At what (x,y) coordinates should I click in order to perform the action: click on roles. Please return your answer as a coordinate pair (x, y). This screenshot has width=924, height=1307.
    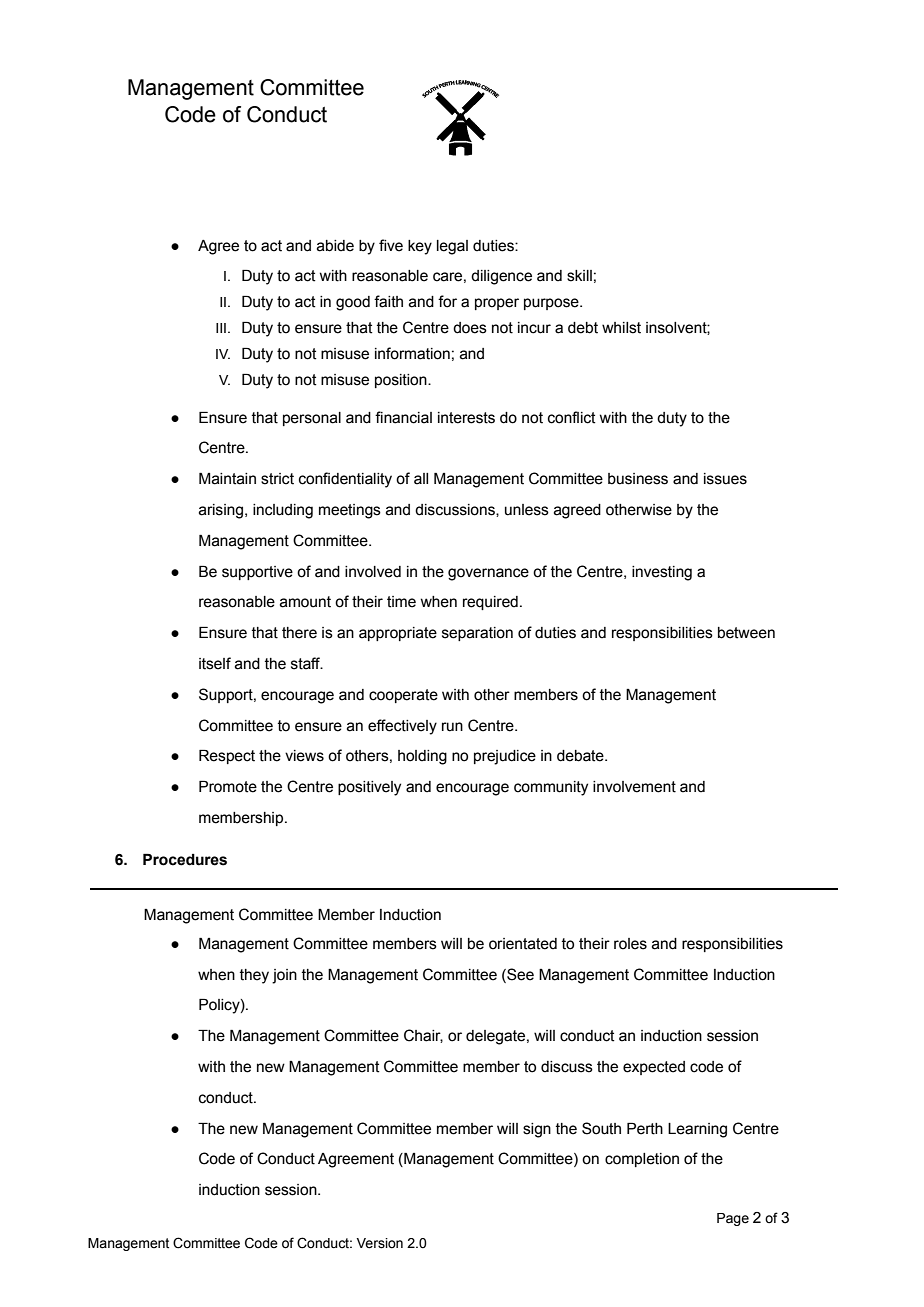
    Looking at the image, I should click on (630, 944).
